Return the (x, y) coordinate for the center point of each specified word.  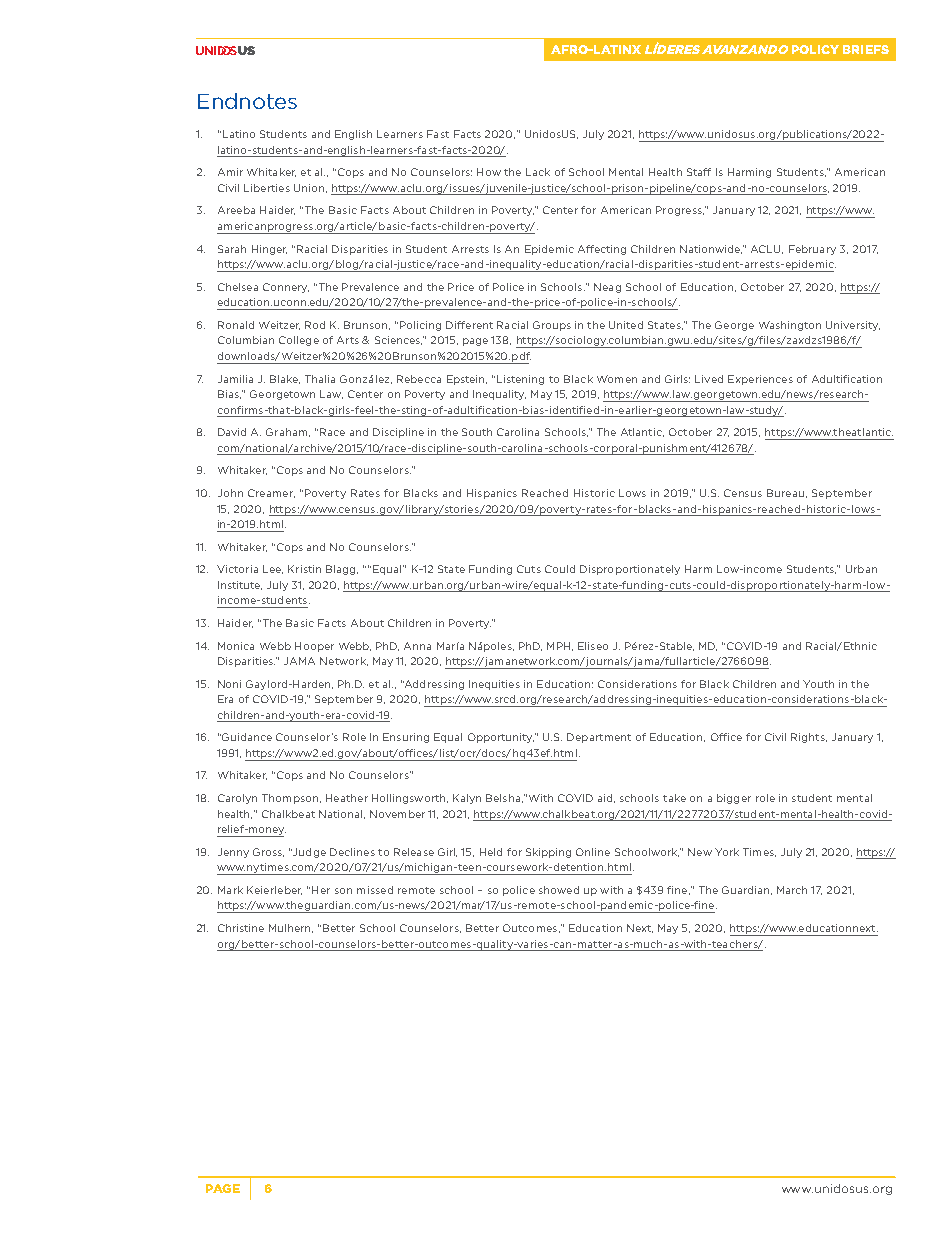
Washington (790, 326)
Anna (417, 646)
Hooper (314, 647)
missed (375, 890)
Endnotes (247, 101)
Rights (809, 738)
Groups (552, 326)
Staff (699, 172)
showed (559, 890)
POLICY (815, 49)
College (299, 341)
